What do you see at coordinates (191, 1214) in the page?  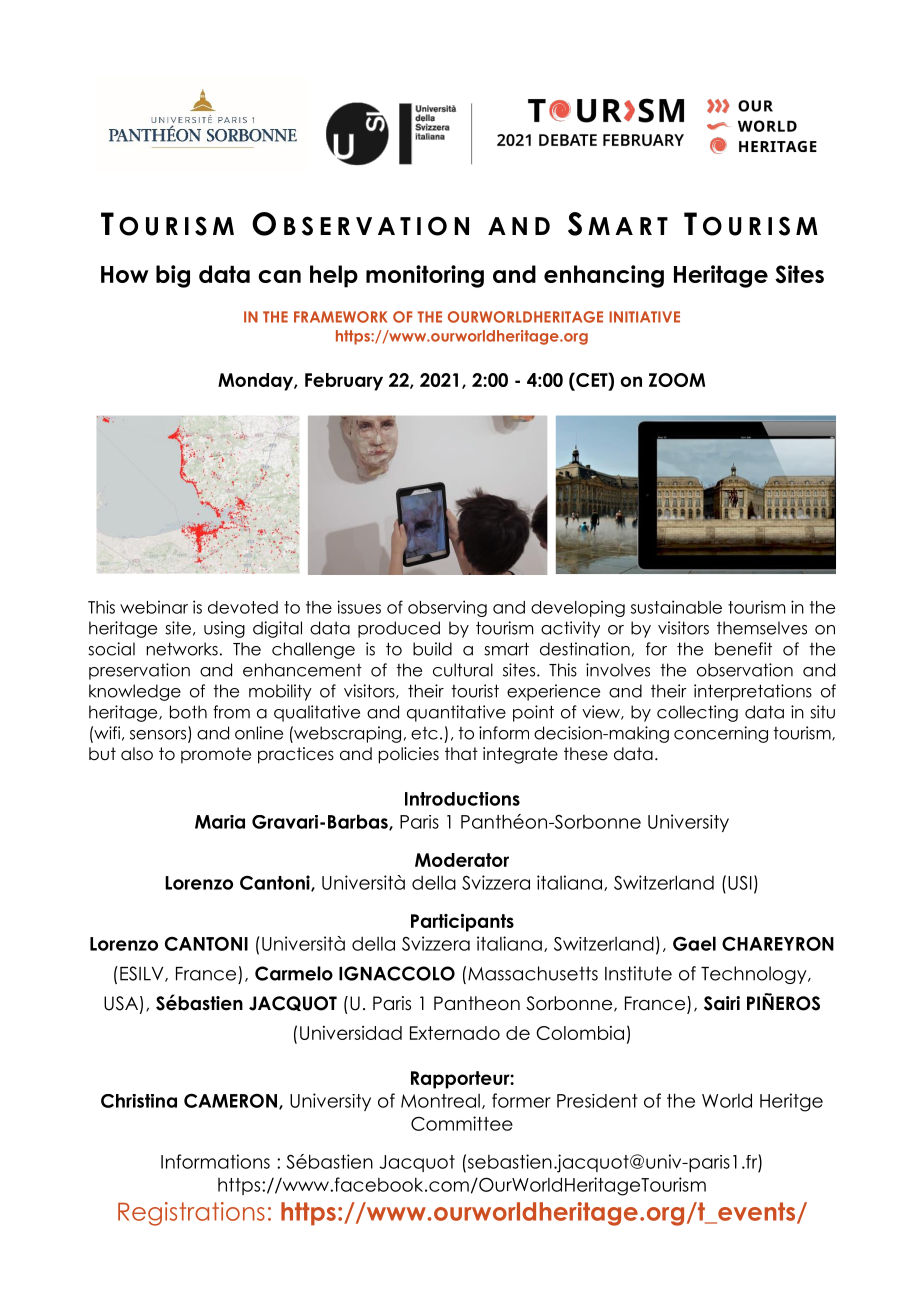 I see `Registrations` at bounding box center [191, 1214].
